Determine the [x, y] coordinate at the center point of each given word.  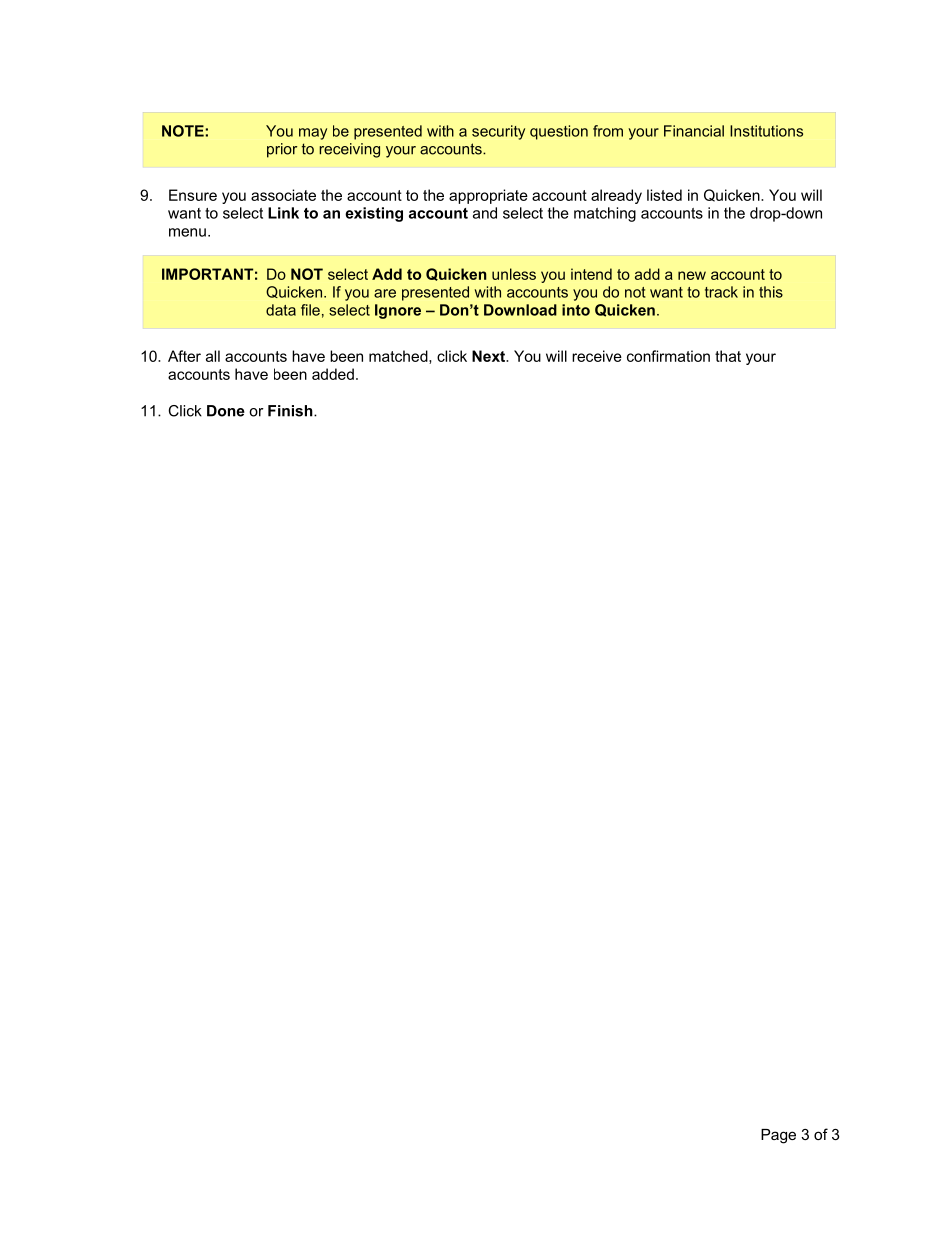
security [498, 132]
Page [778, 1136]
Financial [694, 131]
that [728, 356]
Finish [291, 411]
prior [282, 150]
